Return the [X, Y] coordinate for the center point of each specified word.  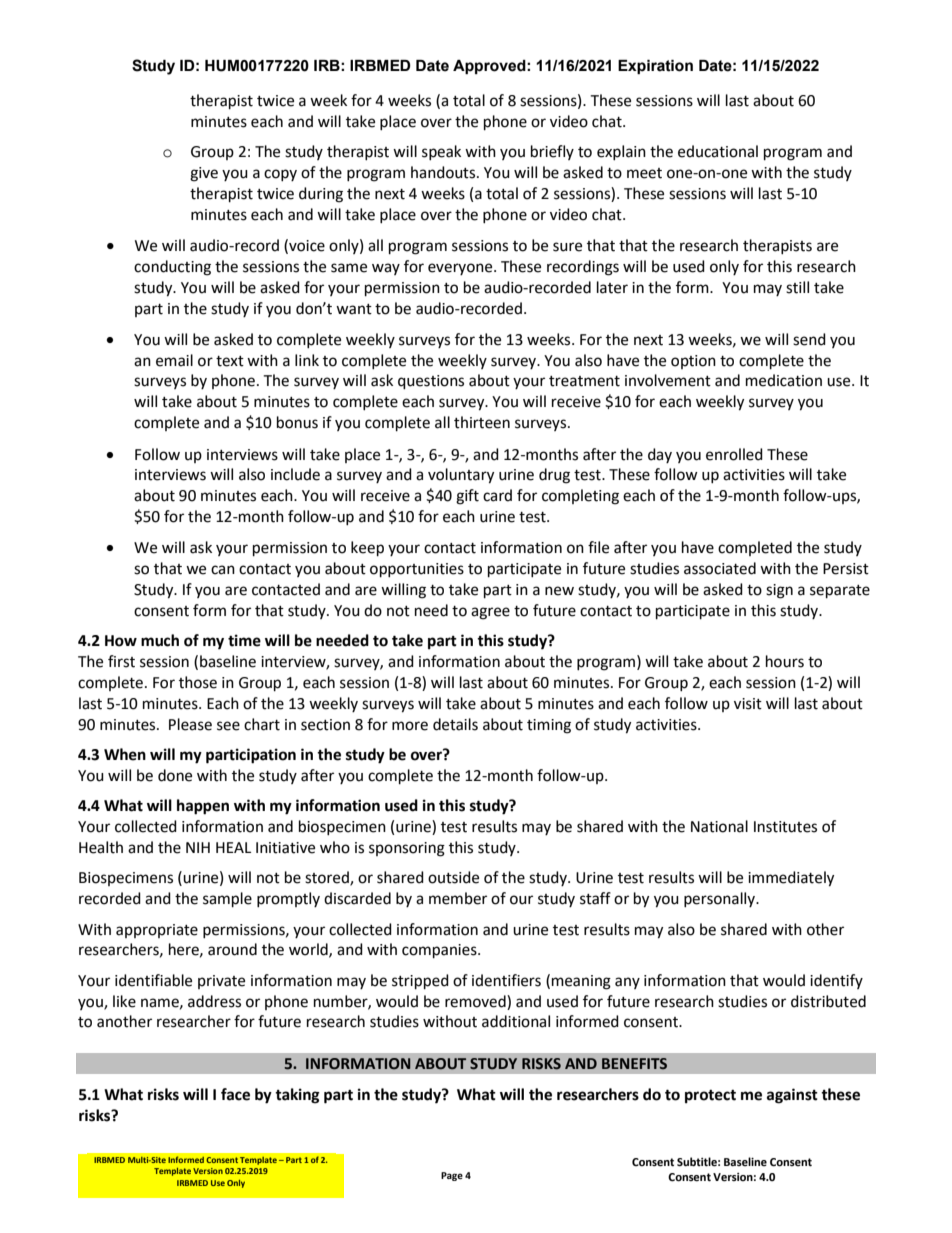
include [295, 474]
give [204, 174]
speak [441, 152]
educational [718, 151]
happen [203, 807]
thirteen [482, 422]
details [455, 724]
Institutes [785, 827]
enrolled [734, 454]
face [235, 1094]
